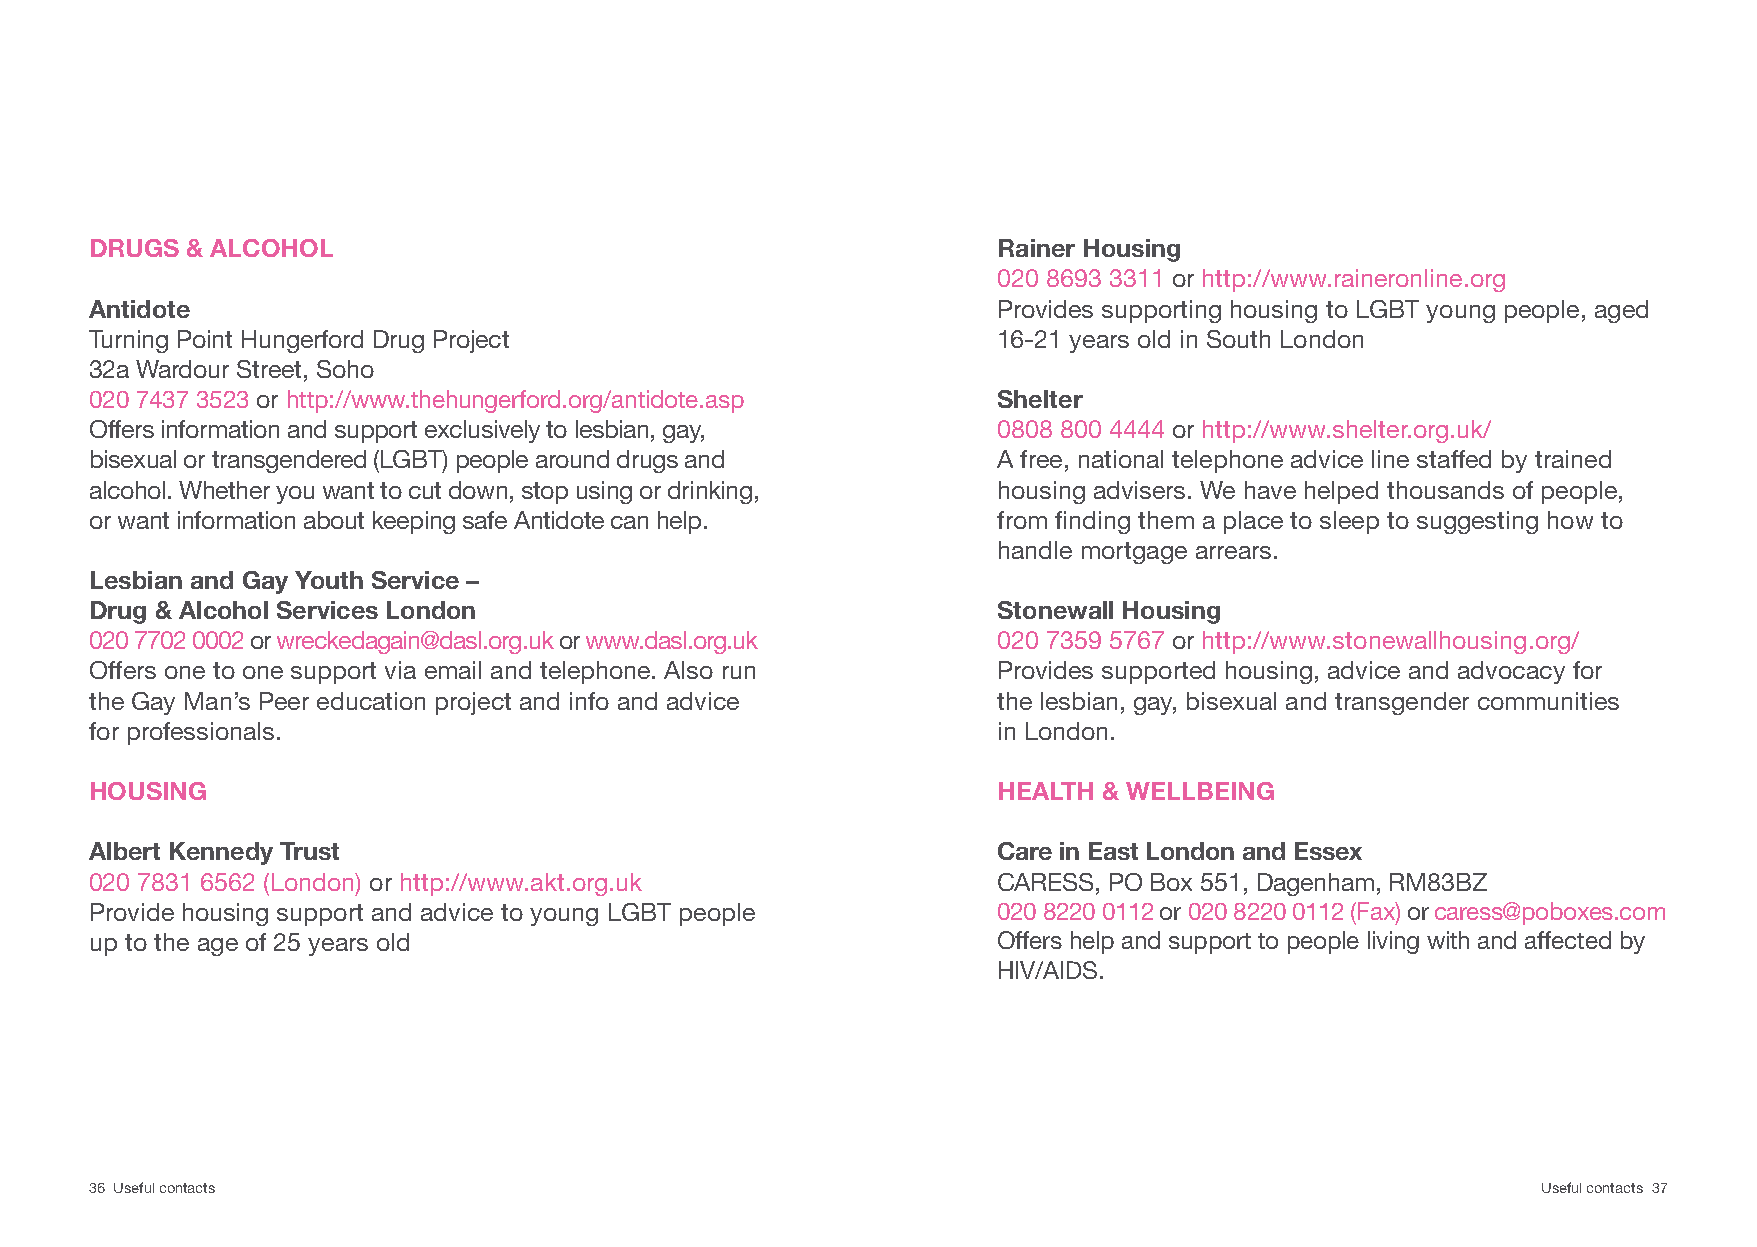 The width and height of the document is (1757, 1247). What do you see at coordinates (221, 853) in the document?
I see `Kennedy` at bounding box center [221, 853].
